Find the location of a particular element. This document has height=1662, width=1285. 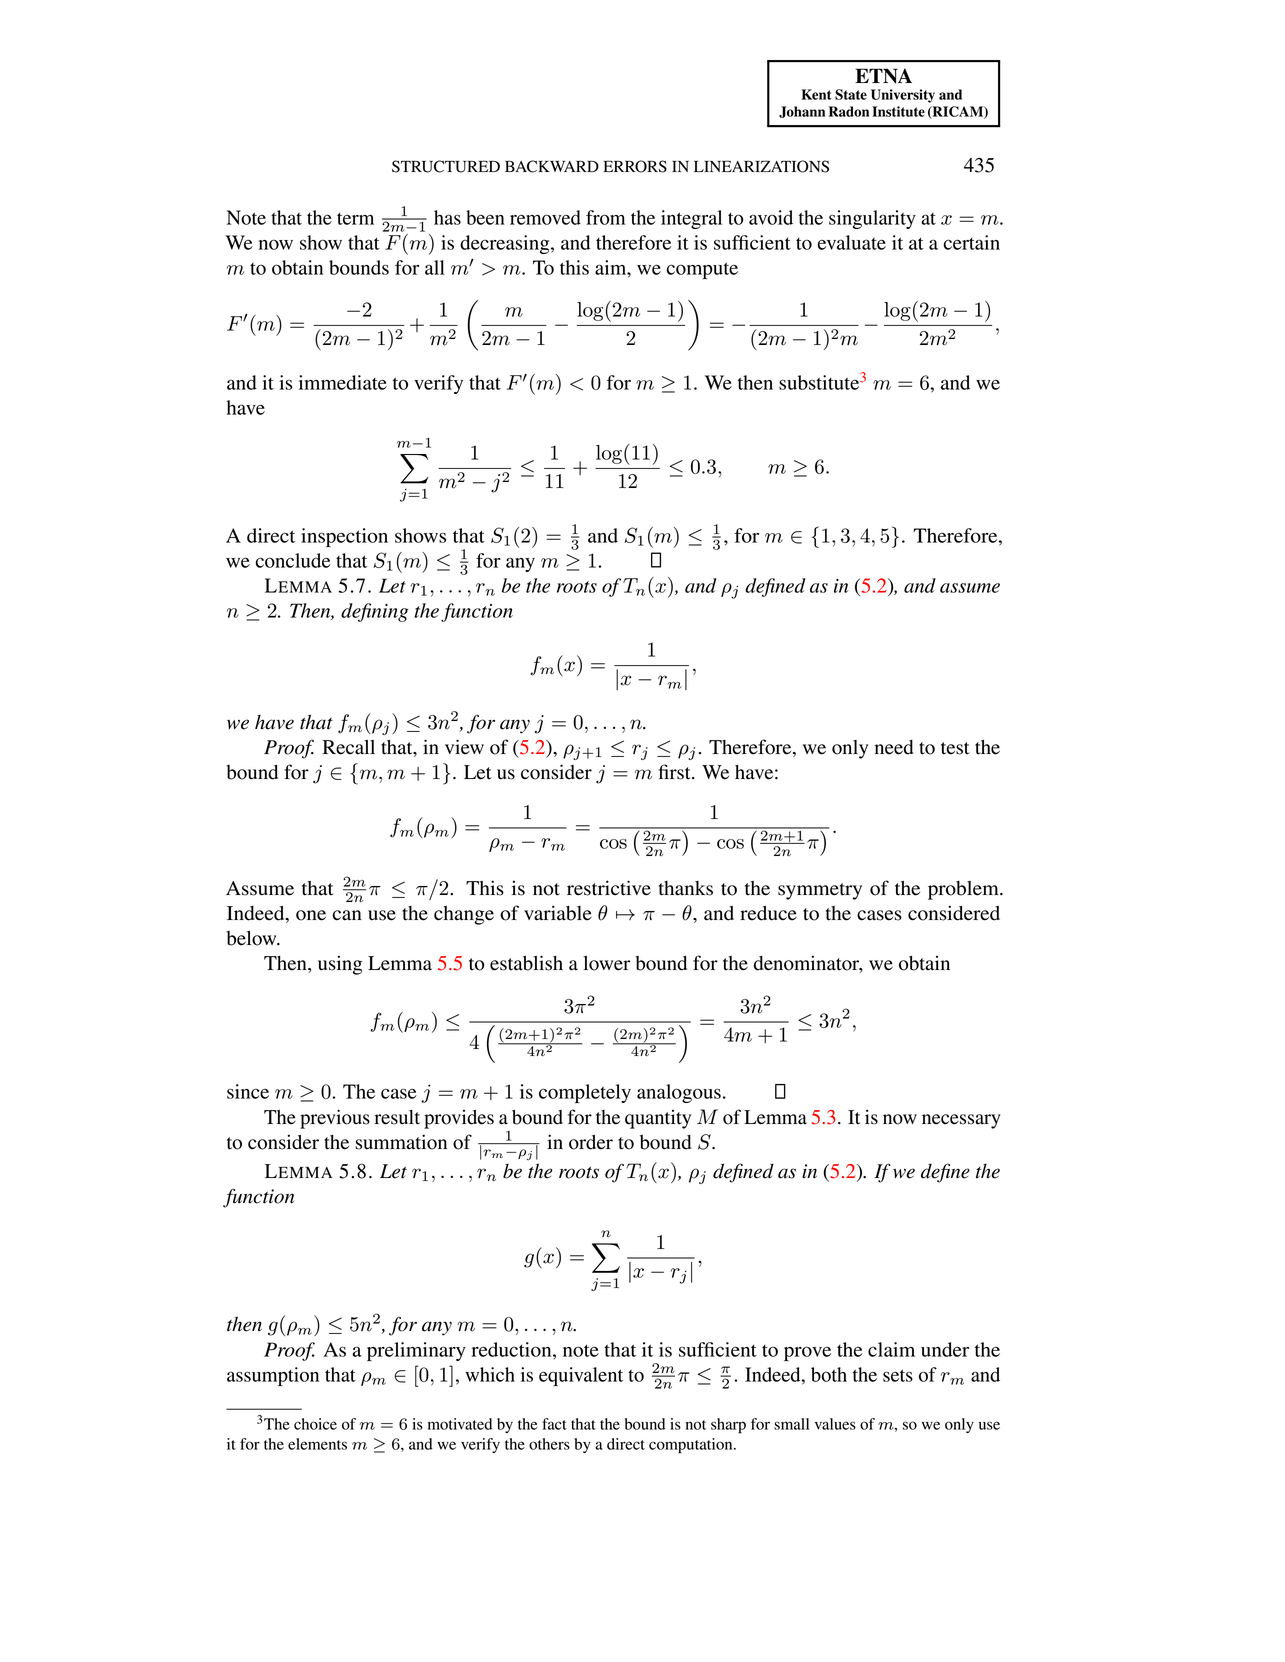

compute is located at coordinates (702, 270).
